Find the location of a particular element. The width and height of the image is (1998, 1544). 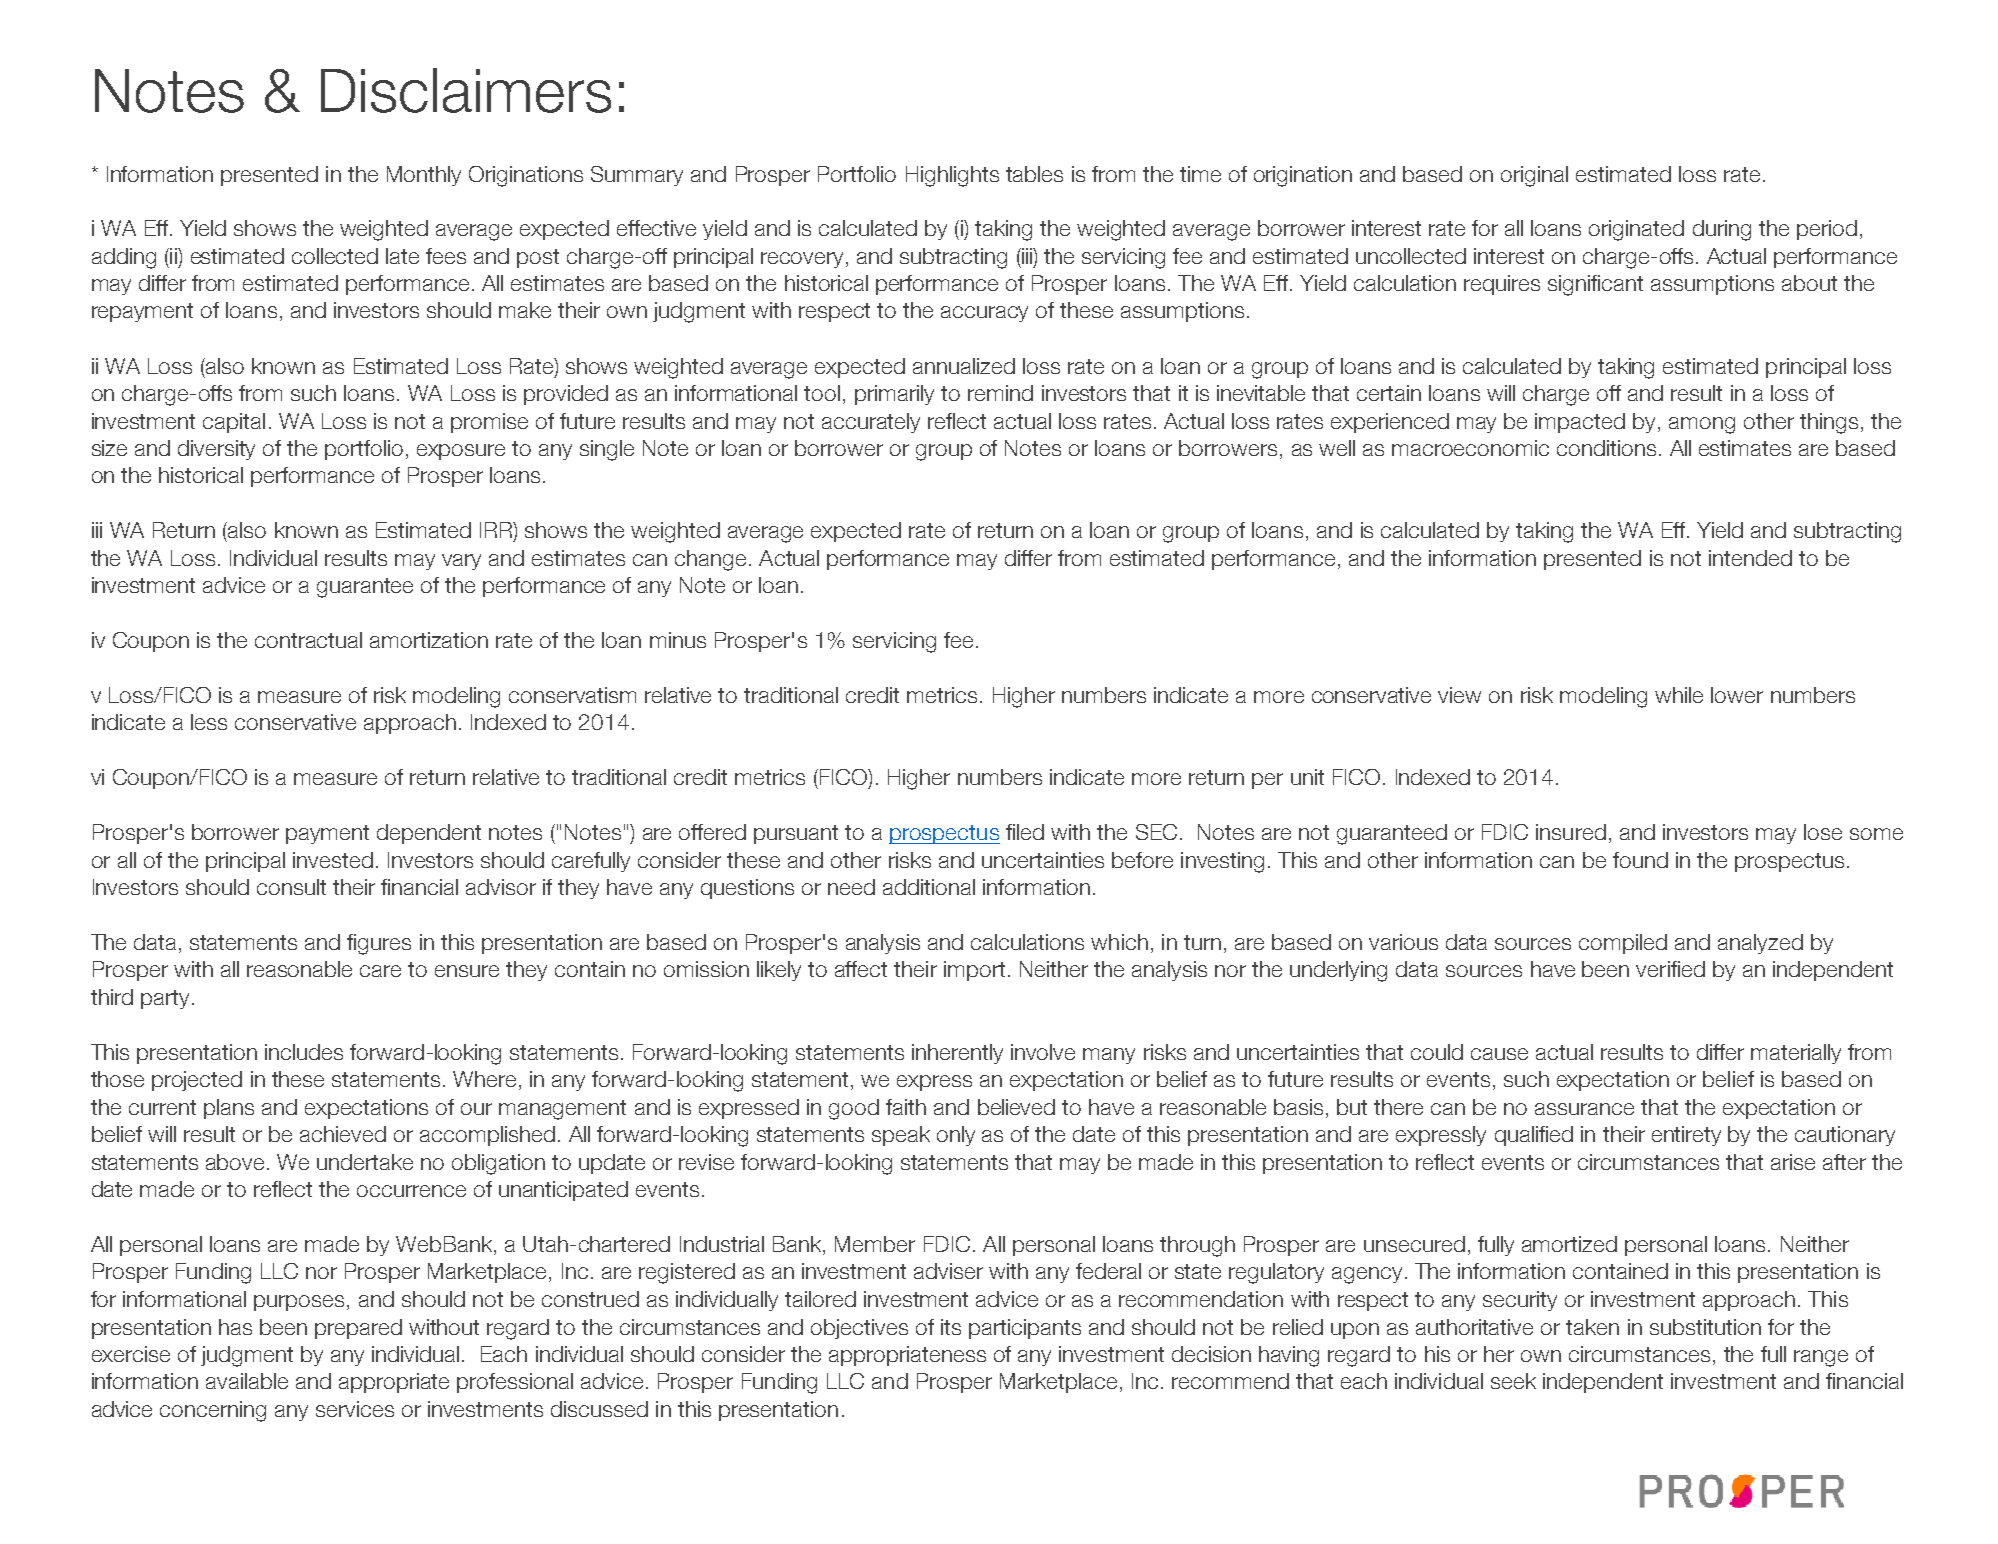

filed is located at coordinates (1025, 832).
